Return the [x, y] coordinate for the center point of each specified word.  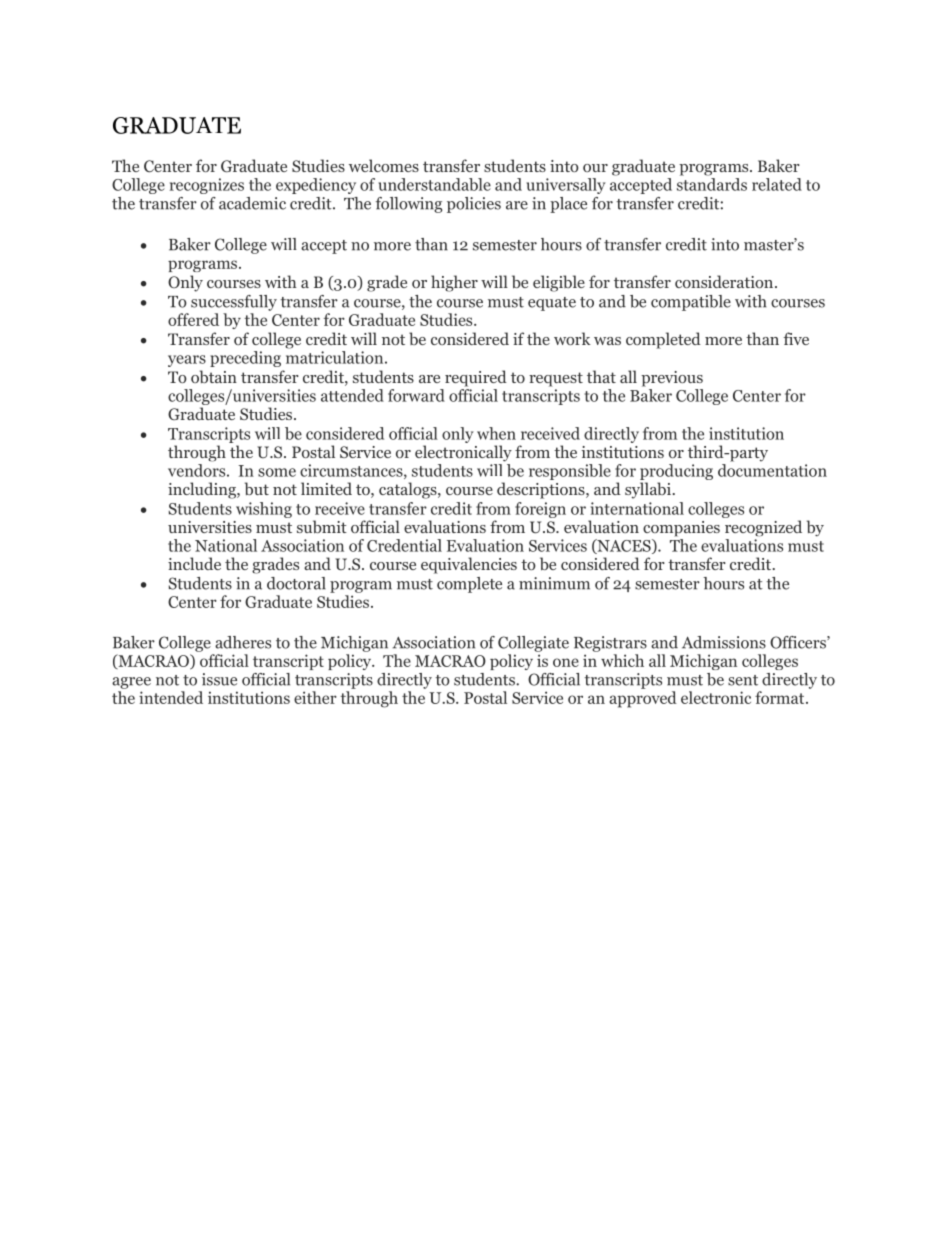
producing [676, 472]
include [194, 563]
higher [454, 283]
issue [219, 679]
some [277, 472]
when [496, 433]
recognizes [207, 186]
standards [712, 184]
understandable [434, 184]
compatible [691, 303]
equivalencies [469, 565]
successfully [234, 303]
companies [681, 529]
